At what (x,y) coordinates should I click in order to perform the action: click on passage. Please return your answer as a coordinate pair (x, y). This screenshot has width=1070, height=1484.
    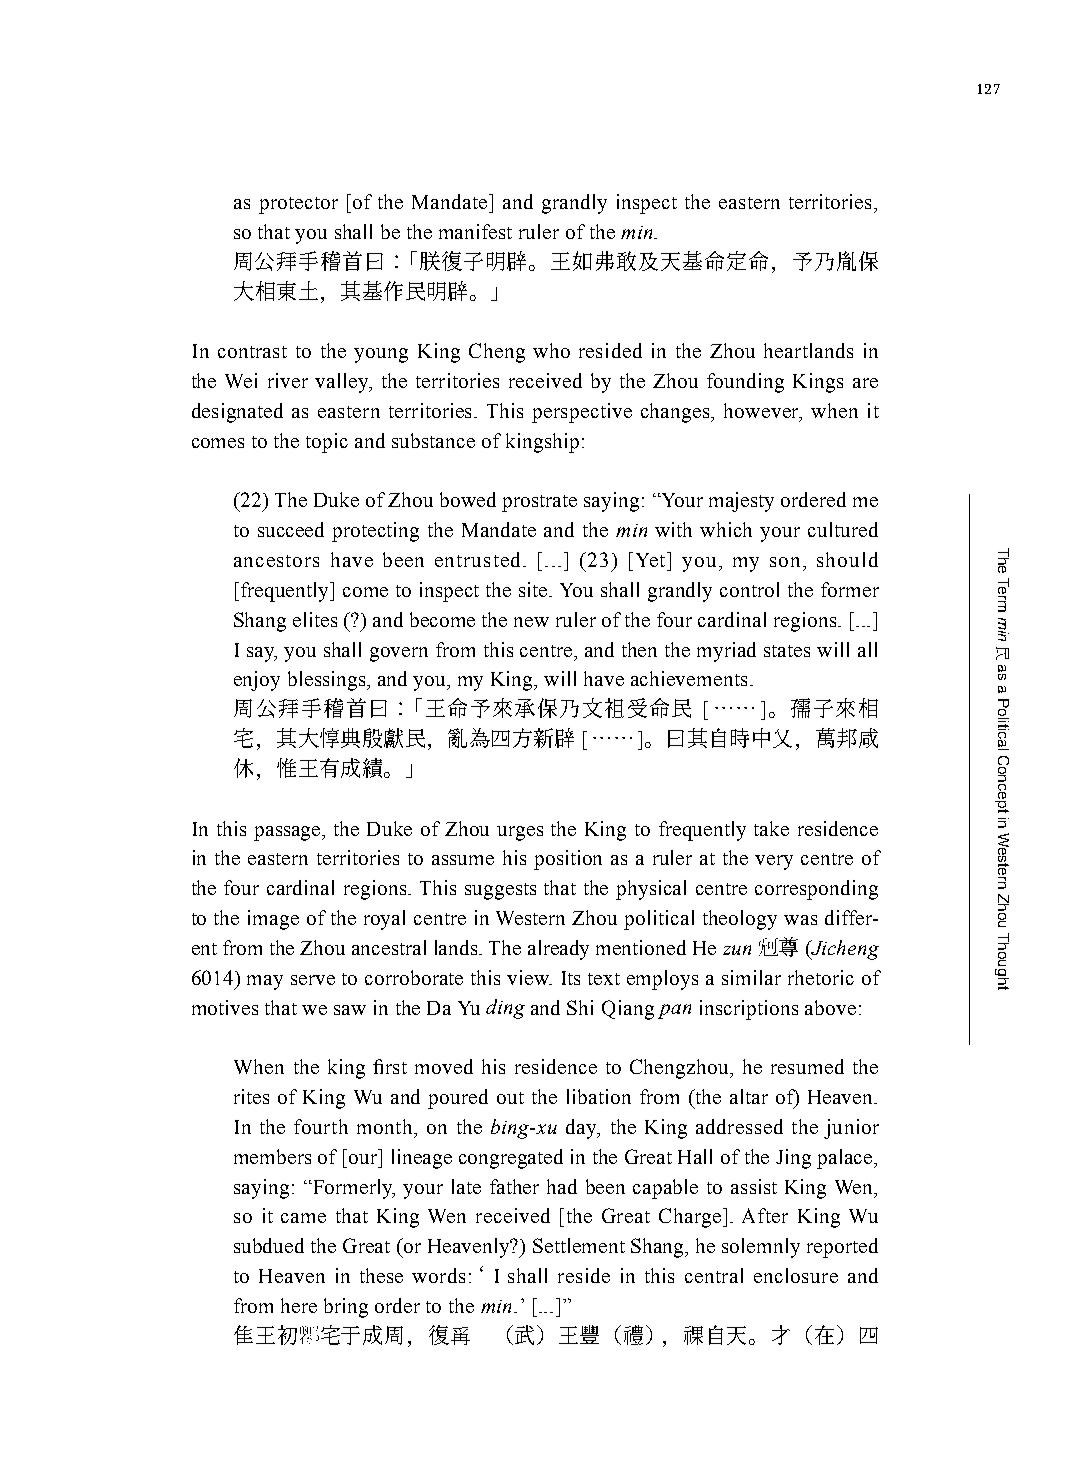
    Looking at the image, I should click on (288, 833).
